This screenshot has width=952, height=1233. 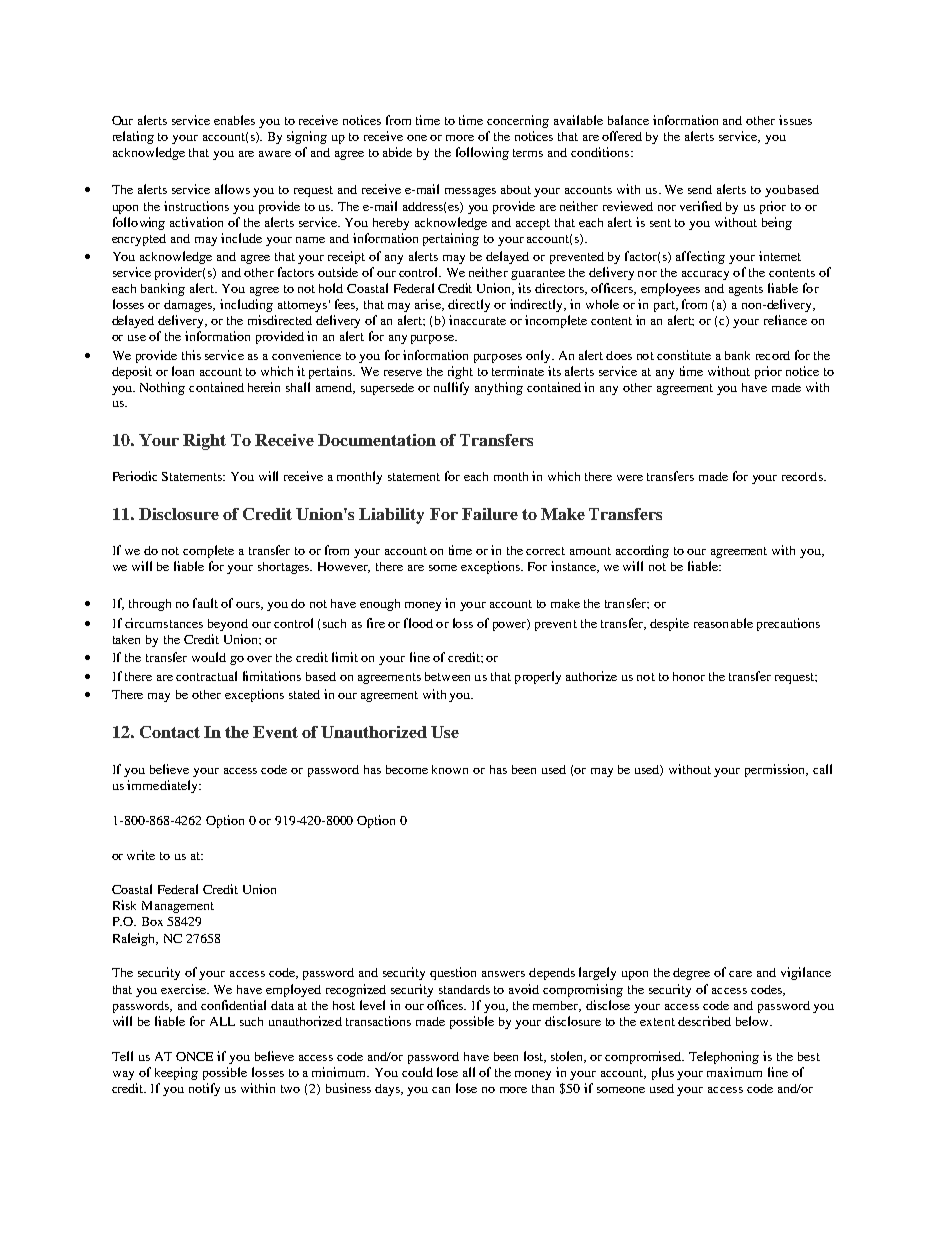 What do you see at coordinates (450, 769) in the screenshot?
I see `known` at bounding box center [450, 769].
